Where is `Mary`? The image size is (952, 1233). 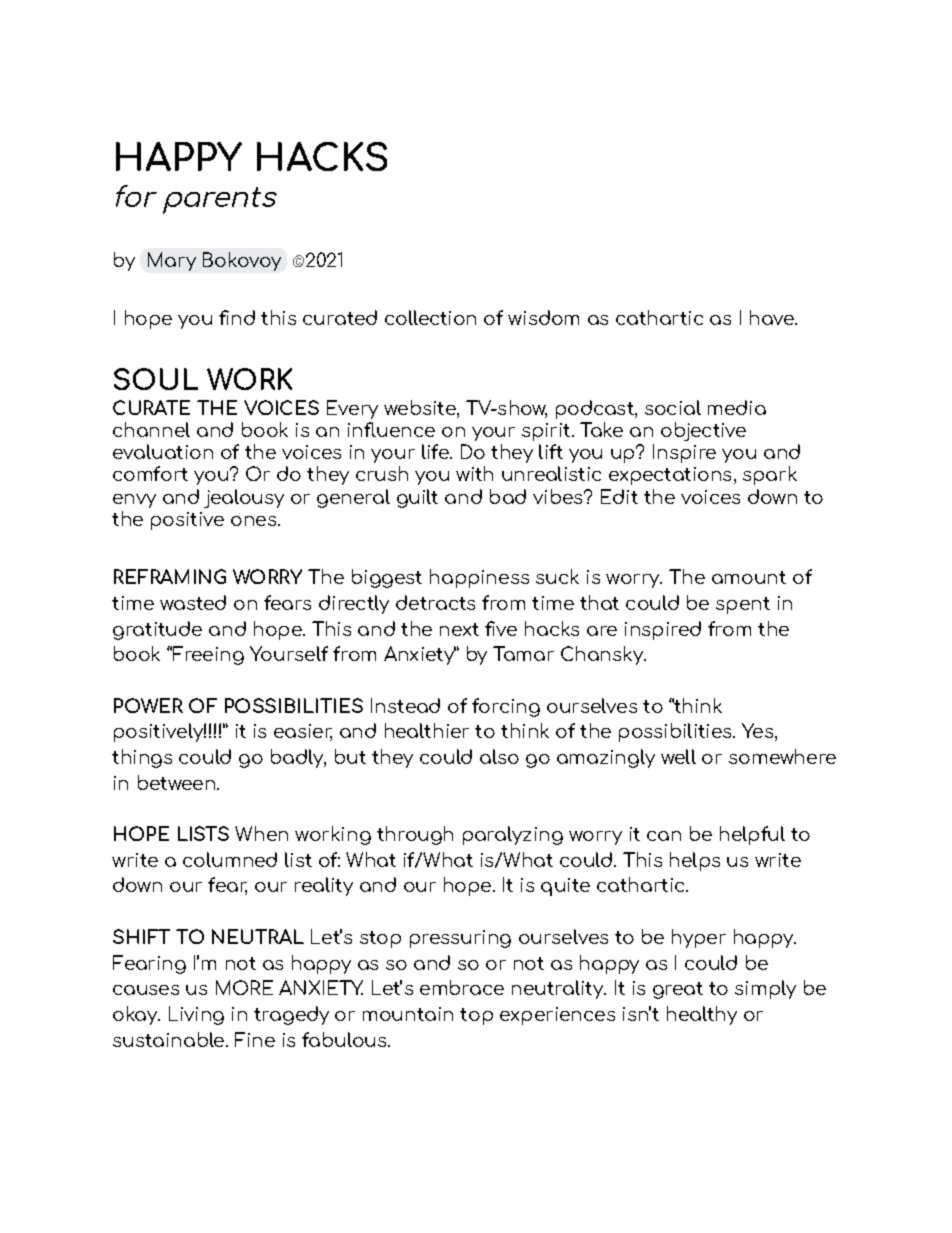 Mary is located at coordinates (172, 261).
